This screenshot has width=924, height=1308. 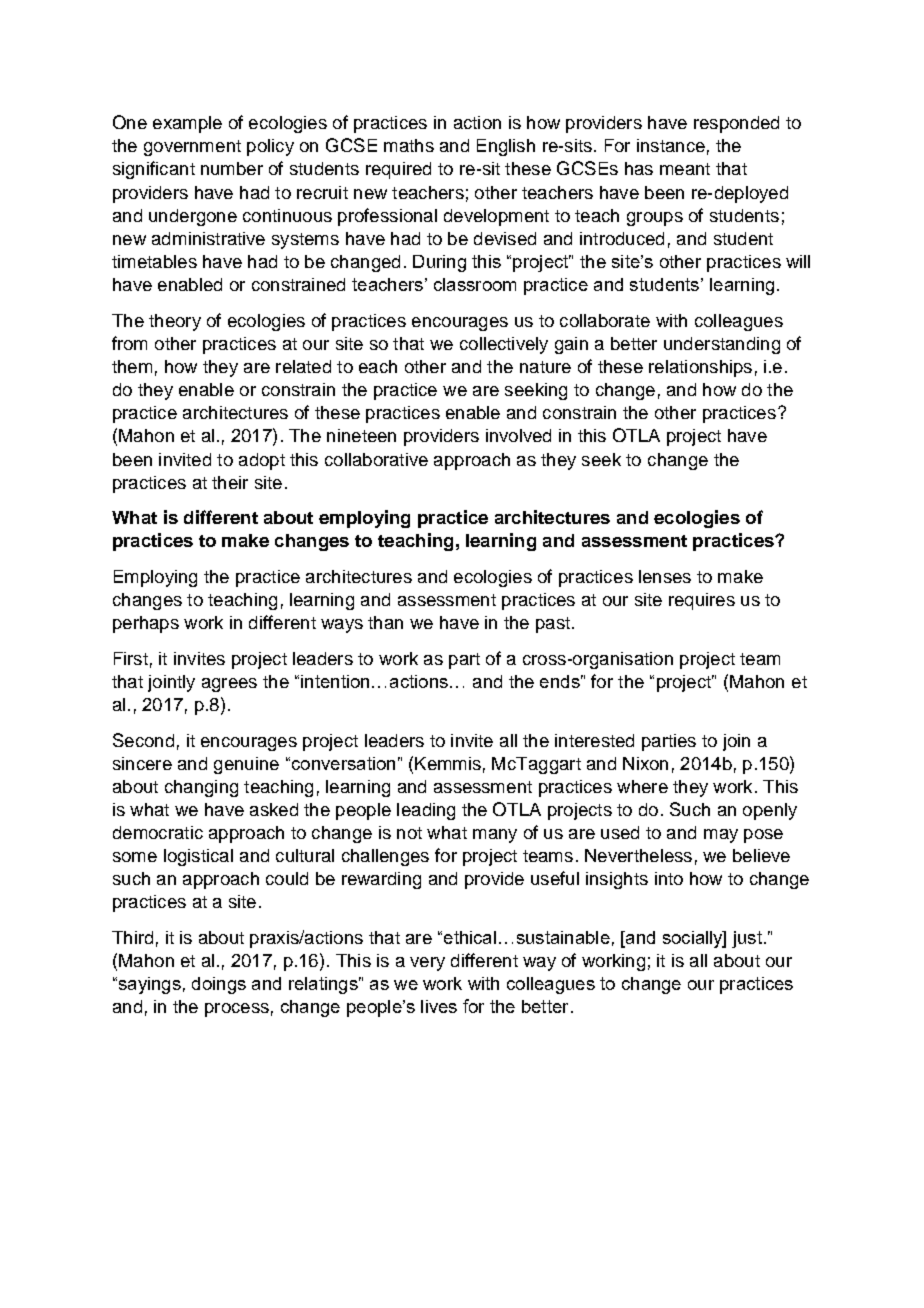 I want to click on agrees, so click(x=229, y=685).
